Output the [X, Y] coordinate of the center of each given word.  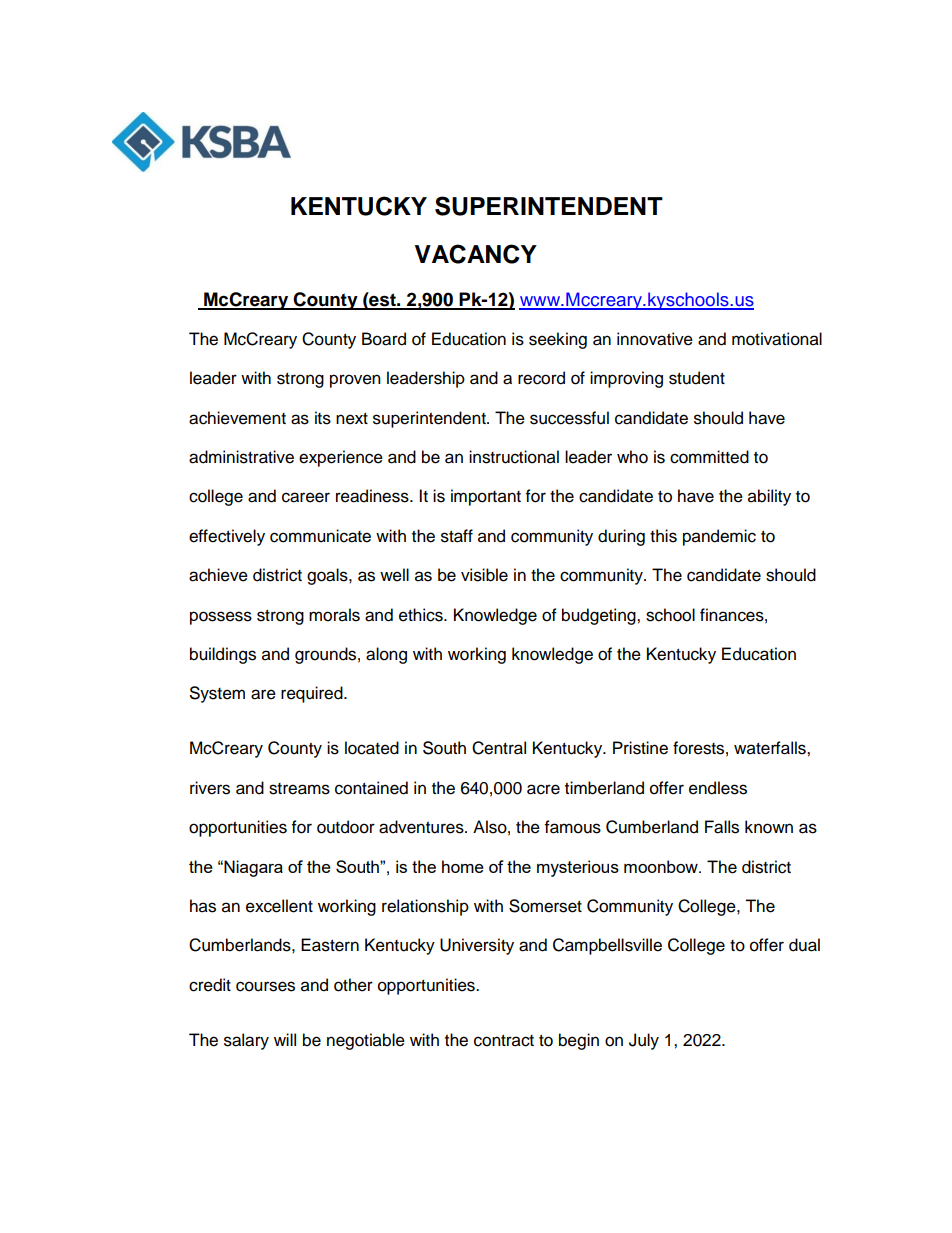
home [463, 866]
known [769, 827]
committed [709, 457]
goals [328, 576]
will [285, 1039]
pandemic [719, 537]
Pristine [640, 748]
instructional [514, 457]
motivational [777, 339]
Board [384, 339]
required [313, 694]
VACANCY [476, 254]
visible [484, 575]
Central [499, 748]
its [323, 418]
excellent [279, 906]
